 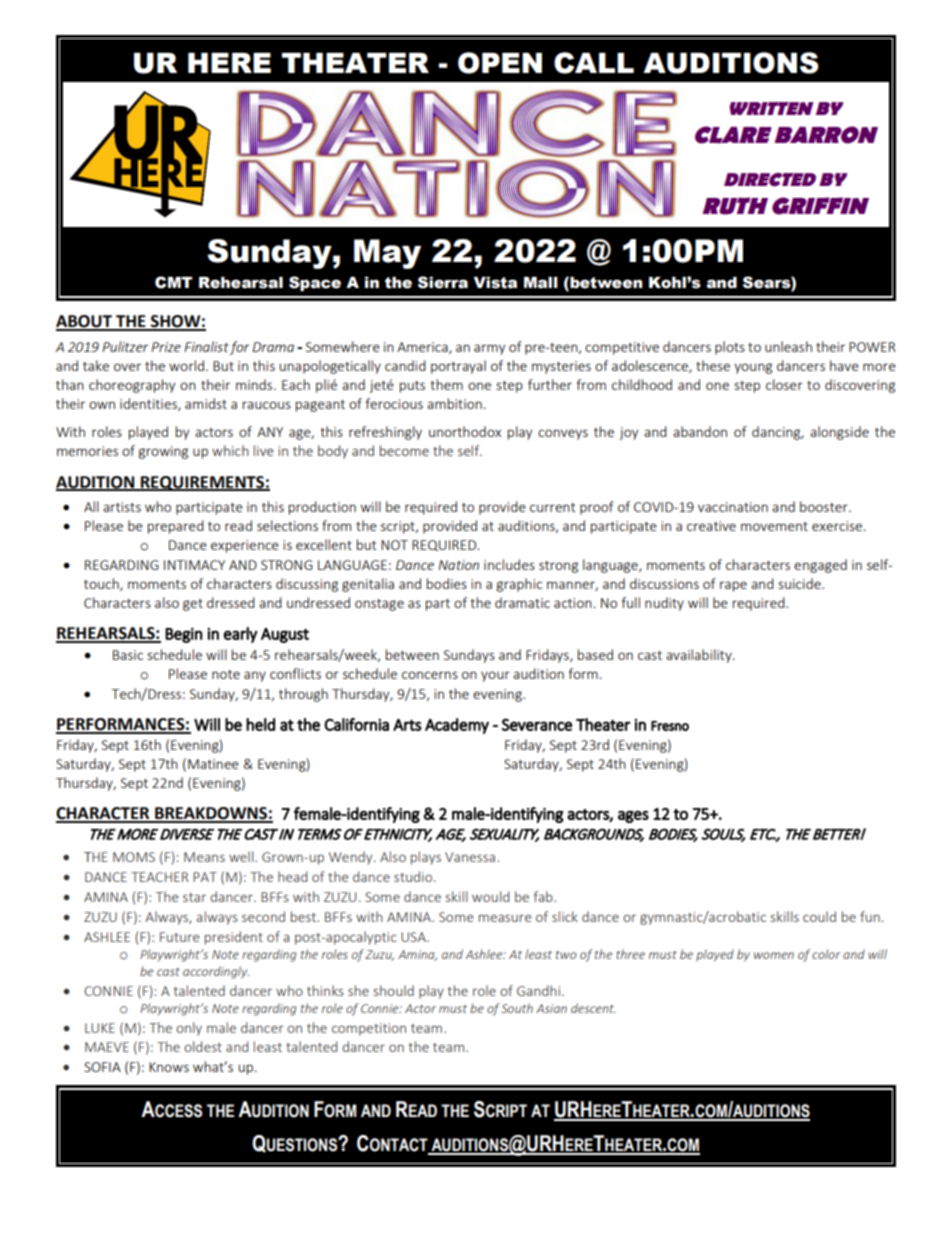 What do you see at coordinates (500, 63) in the screenshot?
I see `OPEN` at bounding box center [500, 63].
